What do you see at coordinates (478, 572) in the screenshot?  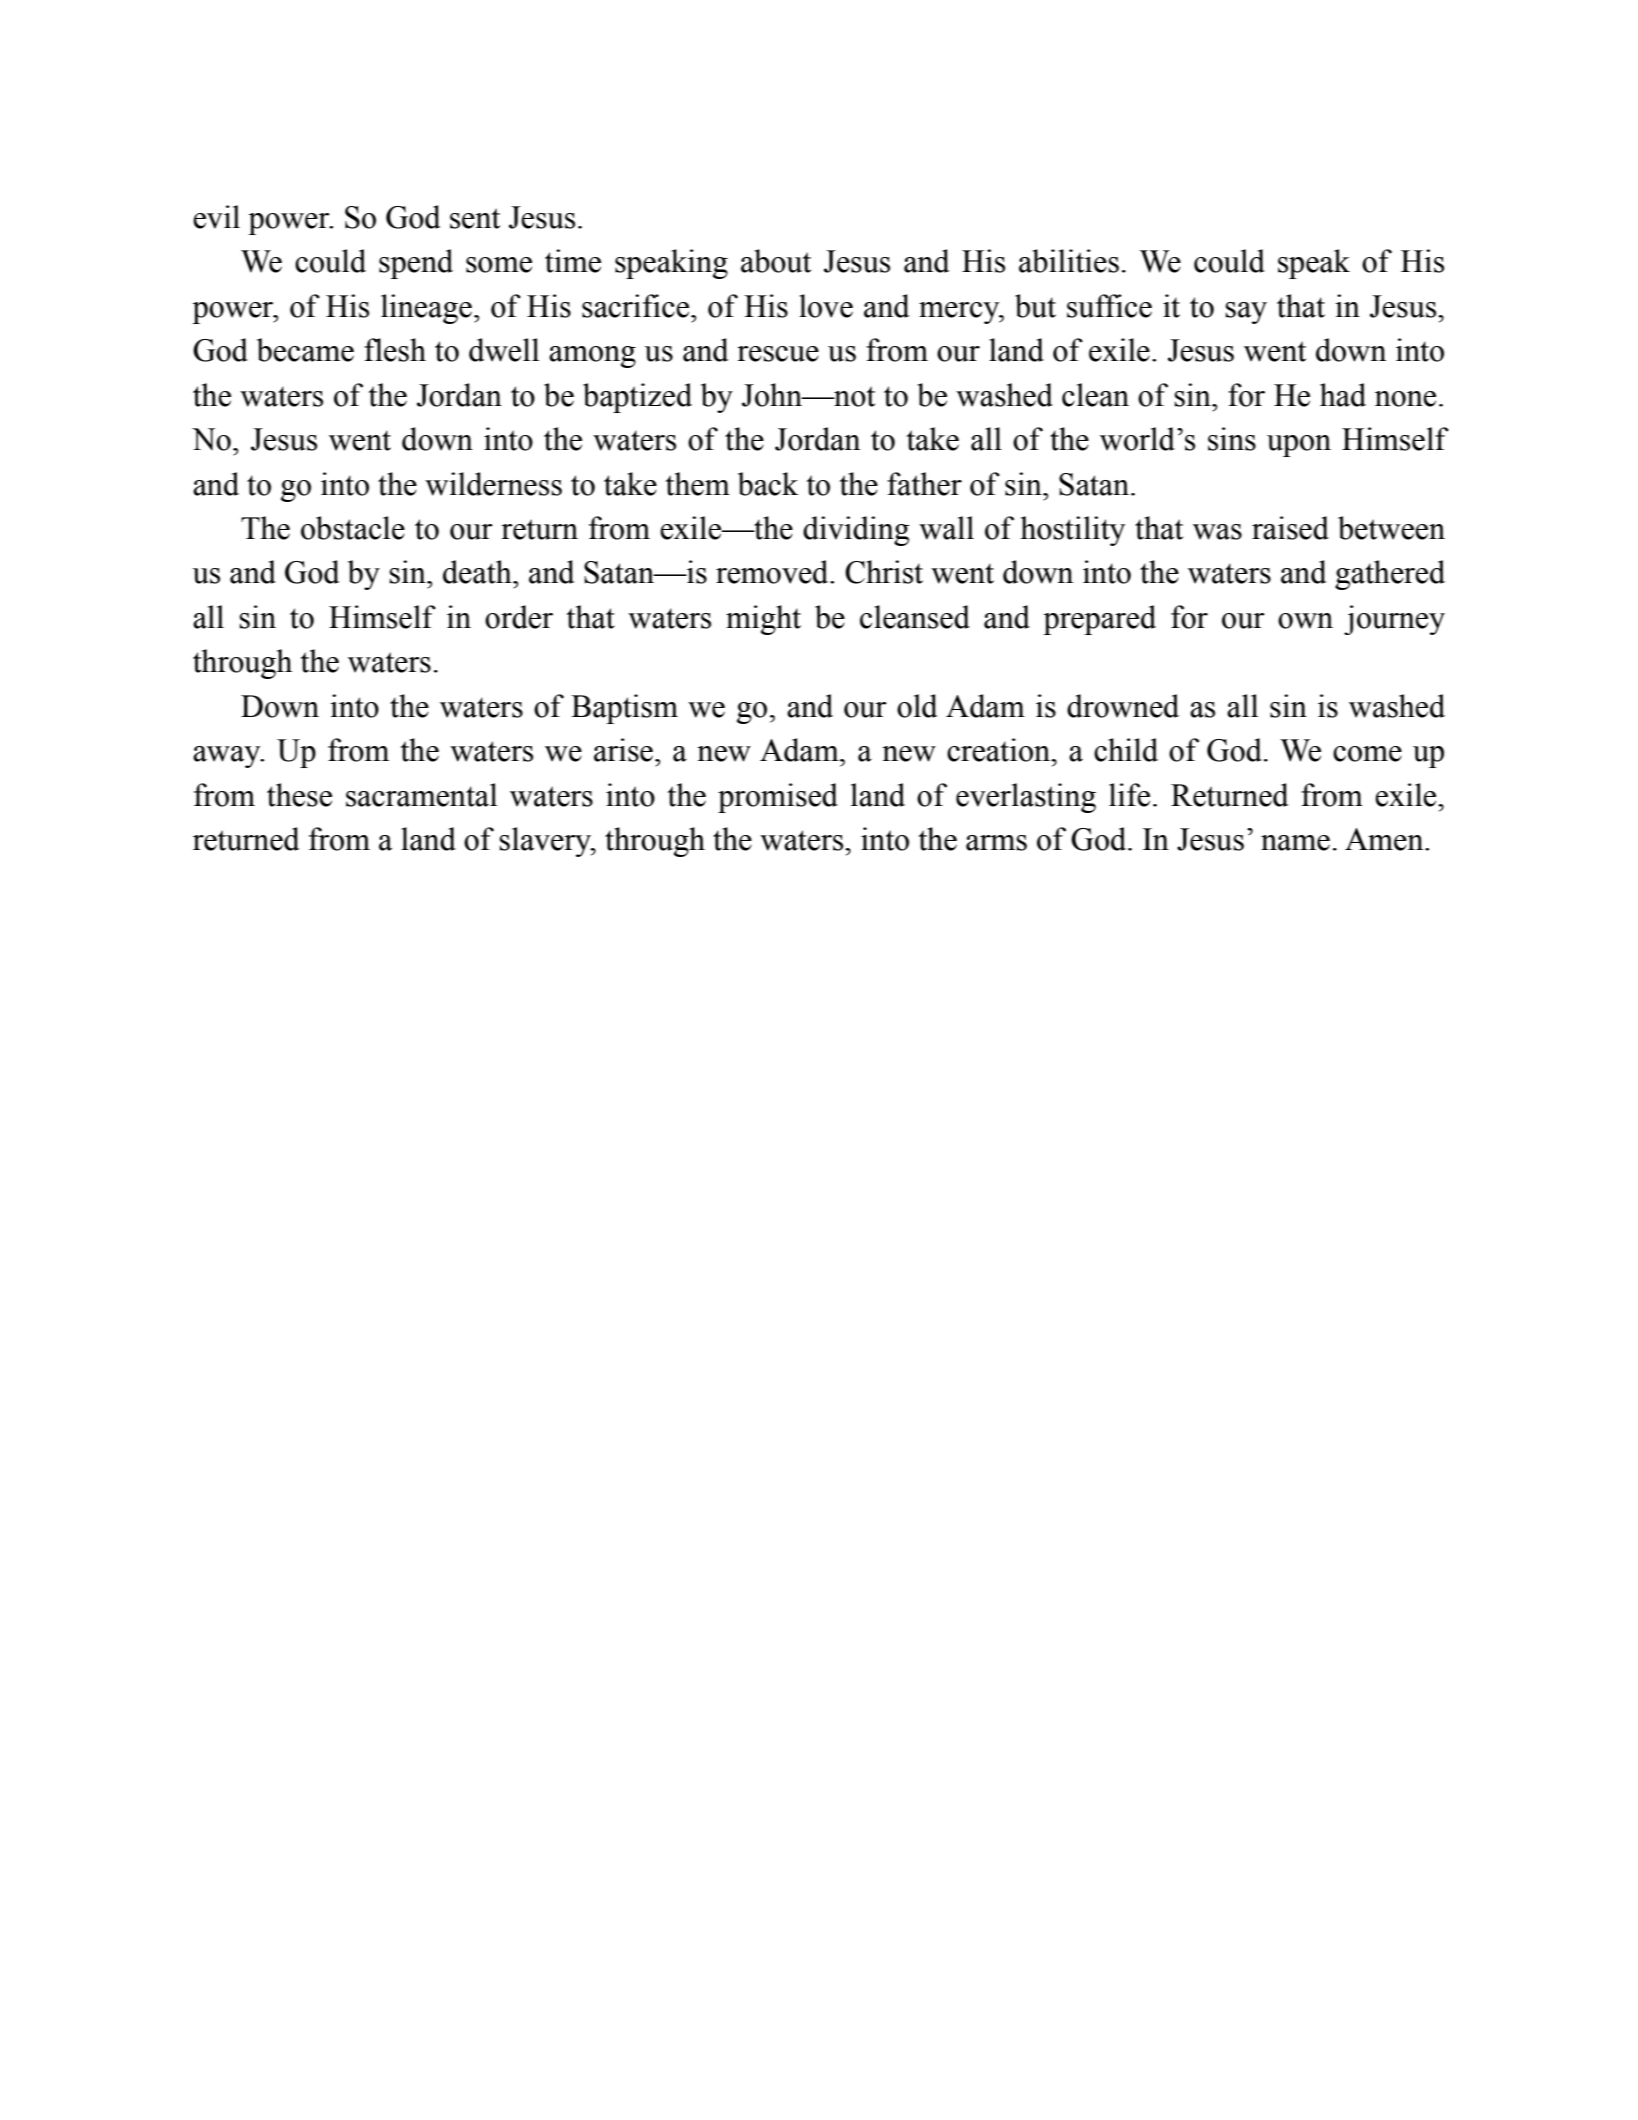 I see `death` at bounding box center [478, 572].
